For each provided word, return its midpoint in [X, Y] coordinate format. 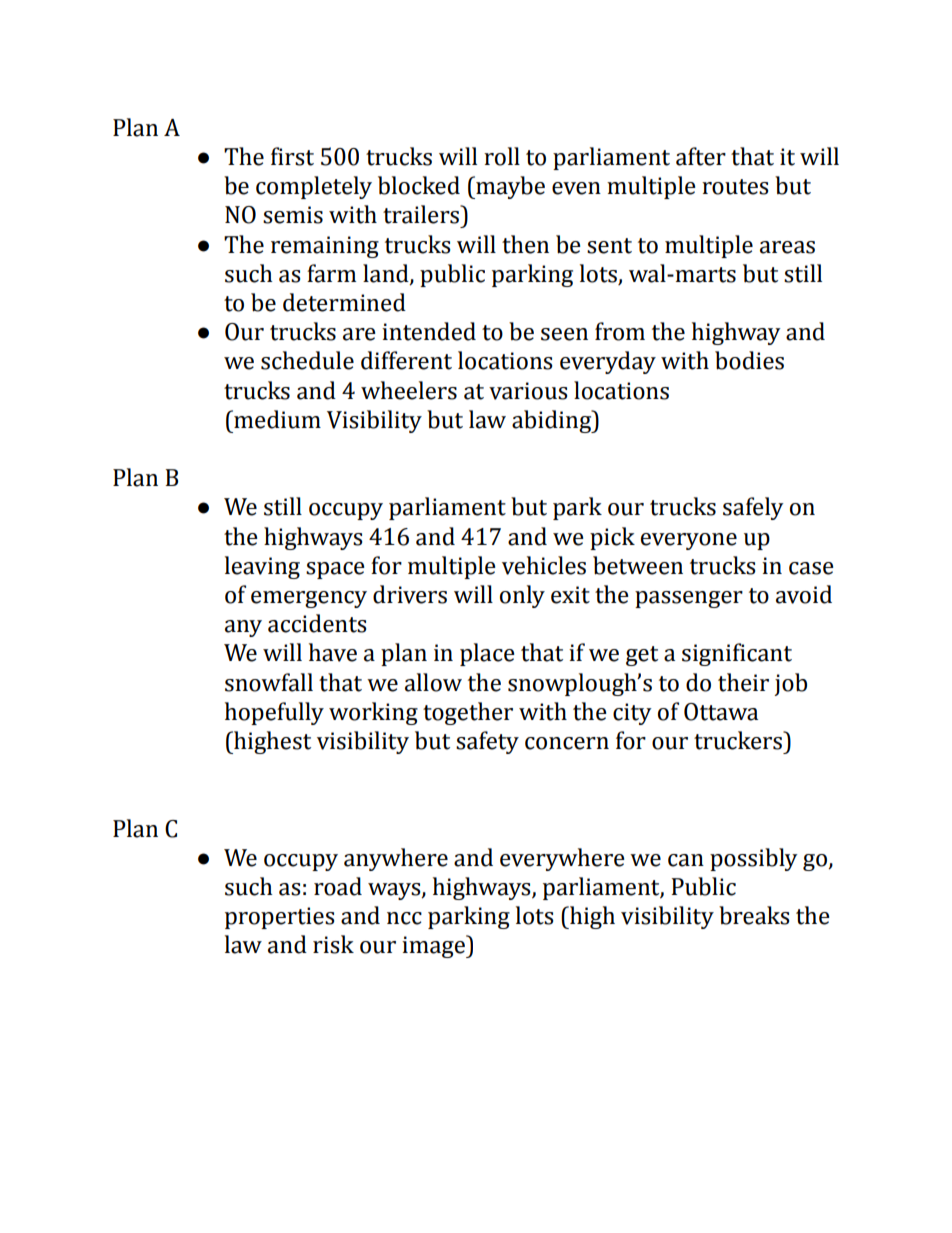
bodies [749, 360]
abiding [553, 421]
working [373, 713]
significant [737, 654]
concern [567, 743]
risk [333, 944]
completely [314, 187]
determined [344, 302]
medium [276, 419]
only [522, 596]
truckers [739, 740]
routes [735, 187]
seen [564, 334]
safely [753, 508]
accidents [317, 623]
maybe [509, 187]
